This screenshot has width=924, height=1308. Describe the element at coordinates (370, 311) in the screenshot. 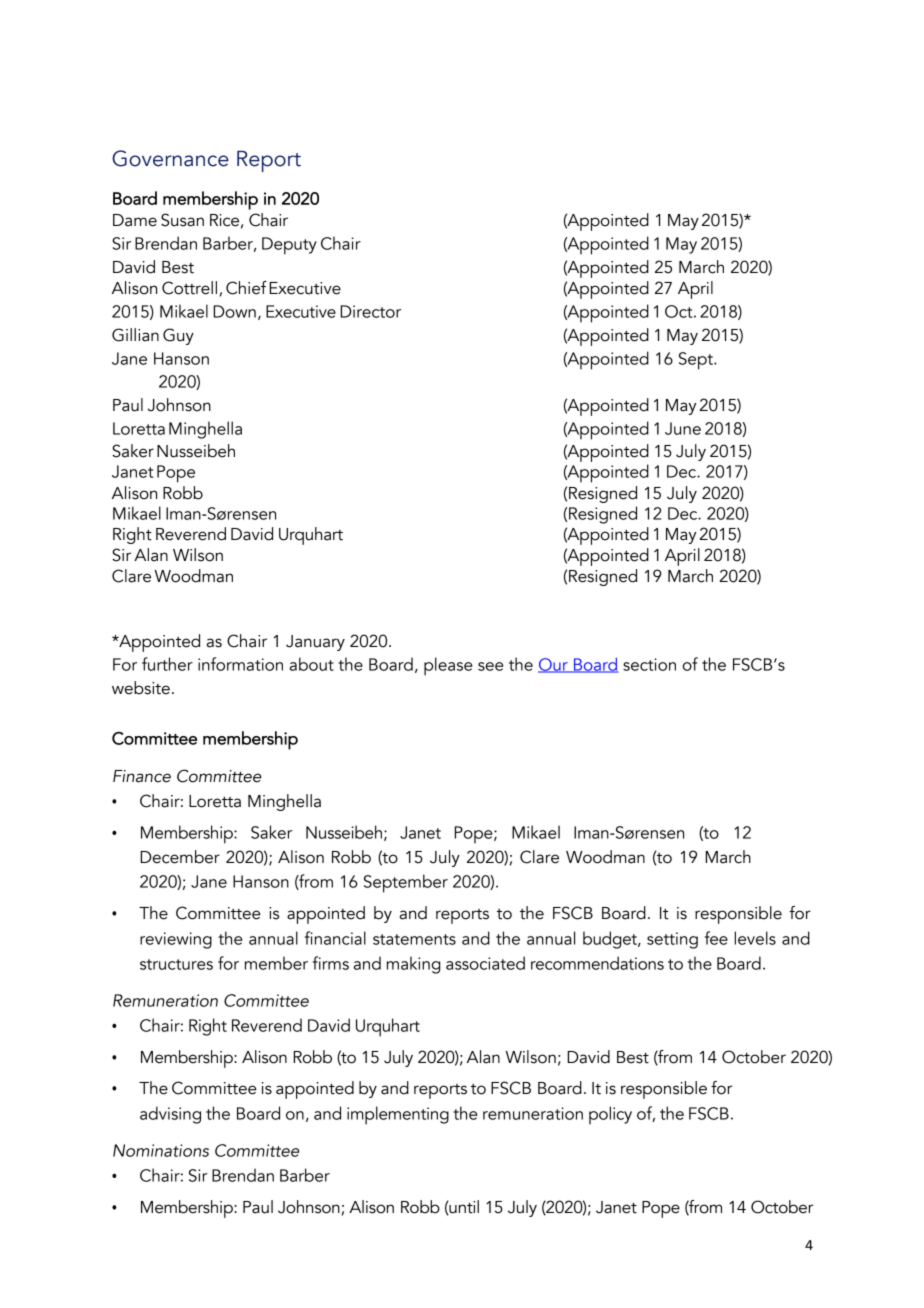

I see `Director` at that location.
